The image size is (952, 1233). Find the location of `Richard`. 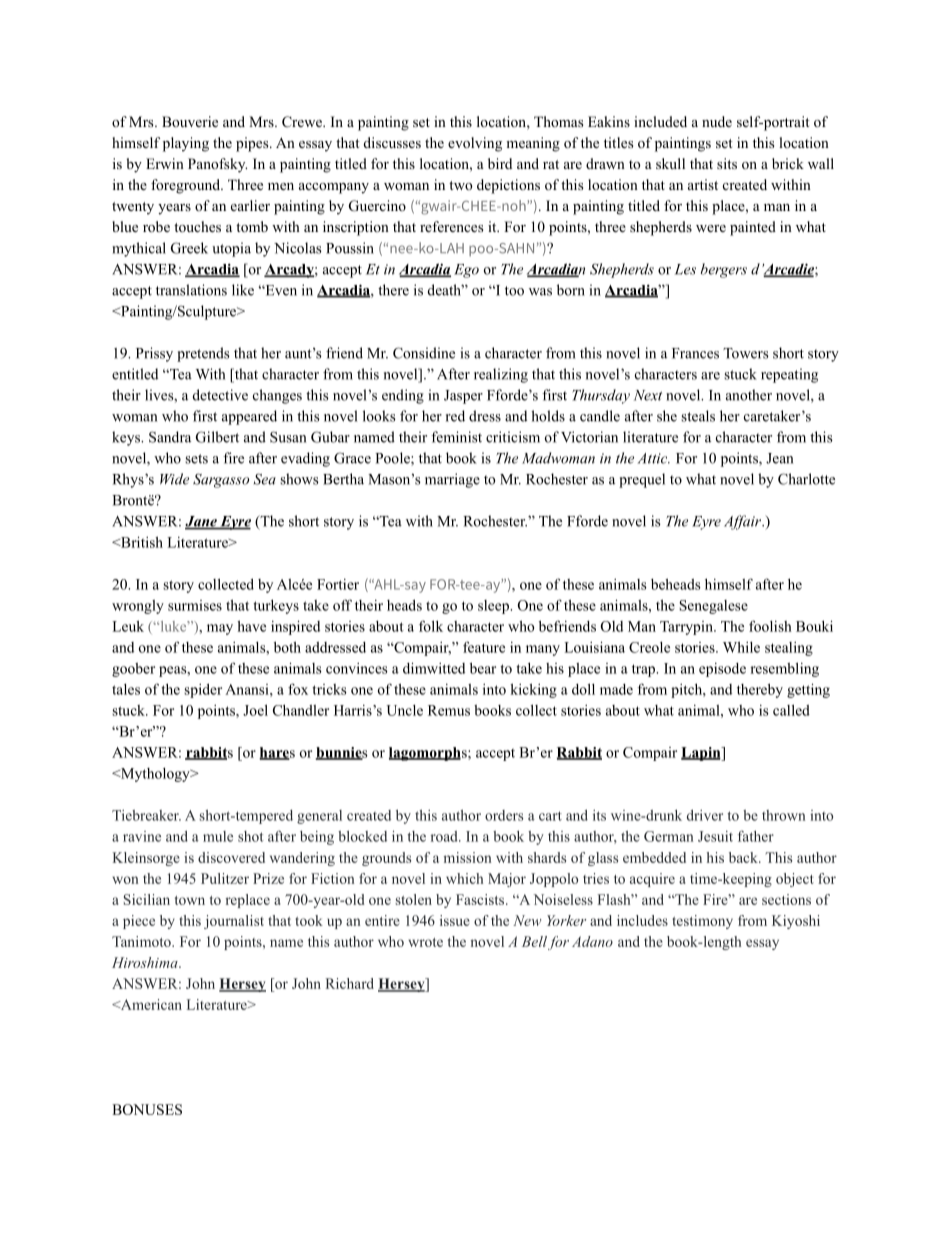

Richard is located at coordinates (350, 983).
